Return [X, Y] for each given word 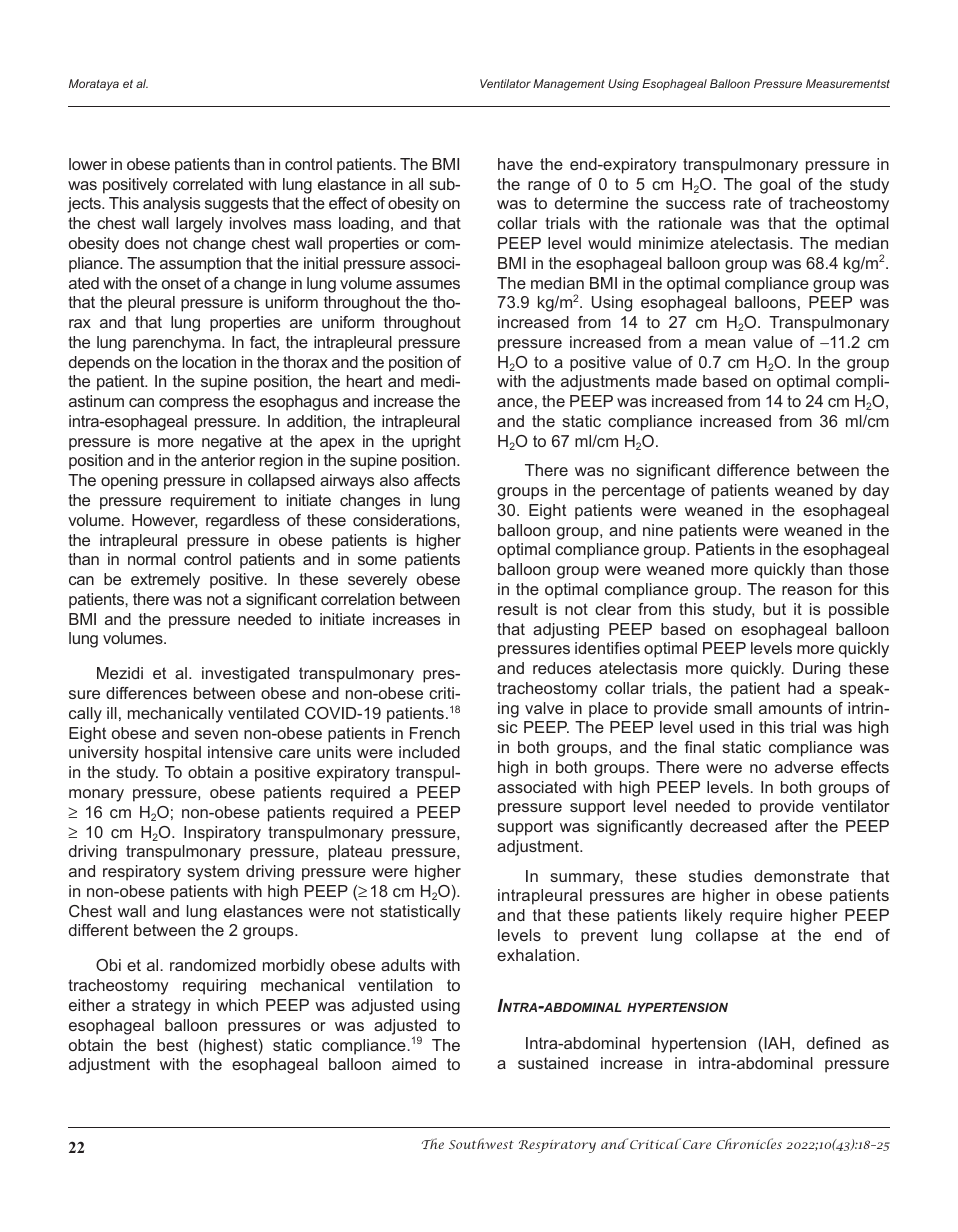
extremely [165, 581]
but [775, 609]
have [515, 164]
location [209, 362]
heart [364, 381]
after [791, 826]
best [172, 1045]
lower [88, 164]
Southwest [481, 1143]
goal [775, 186]
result [518, 609]
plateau [355, 853]
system [213, 873]
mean [725, 343]
